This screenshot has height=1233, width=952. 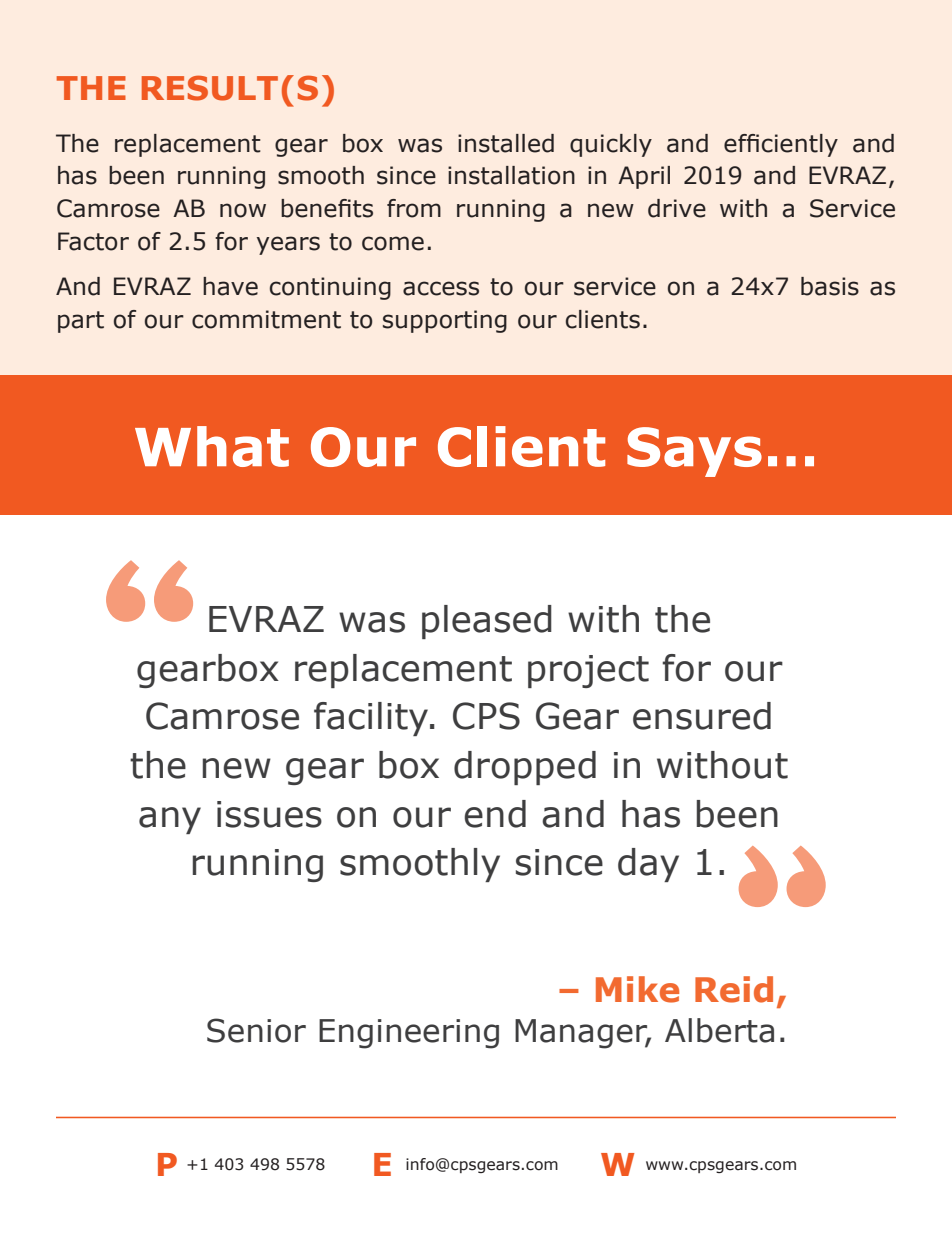 What do you see at coordinates (372, 719) in the screenshot?
I see `facility` at bounding box center [372, 719].
